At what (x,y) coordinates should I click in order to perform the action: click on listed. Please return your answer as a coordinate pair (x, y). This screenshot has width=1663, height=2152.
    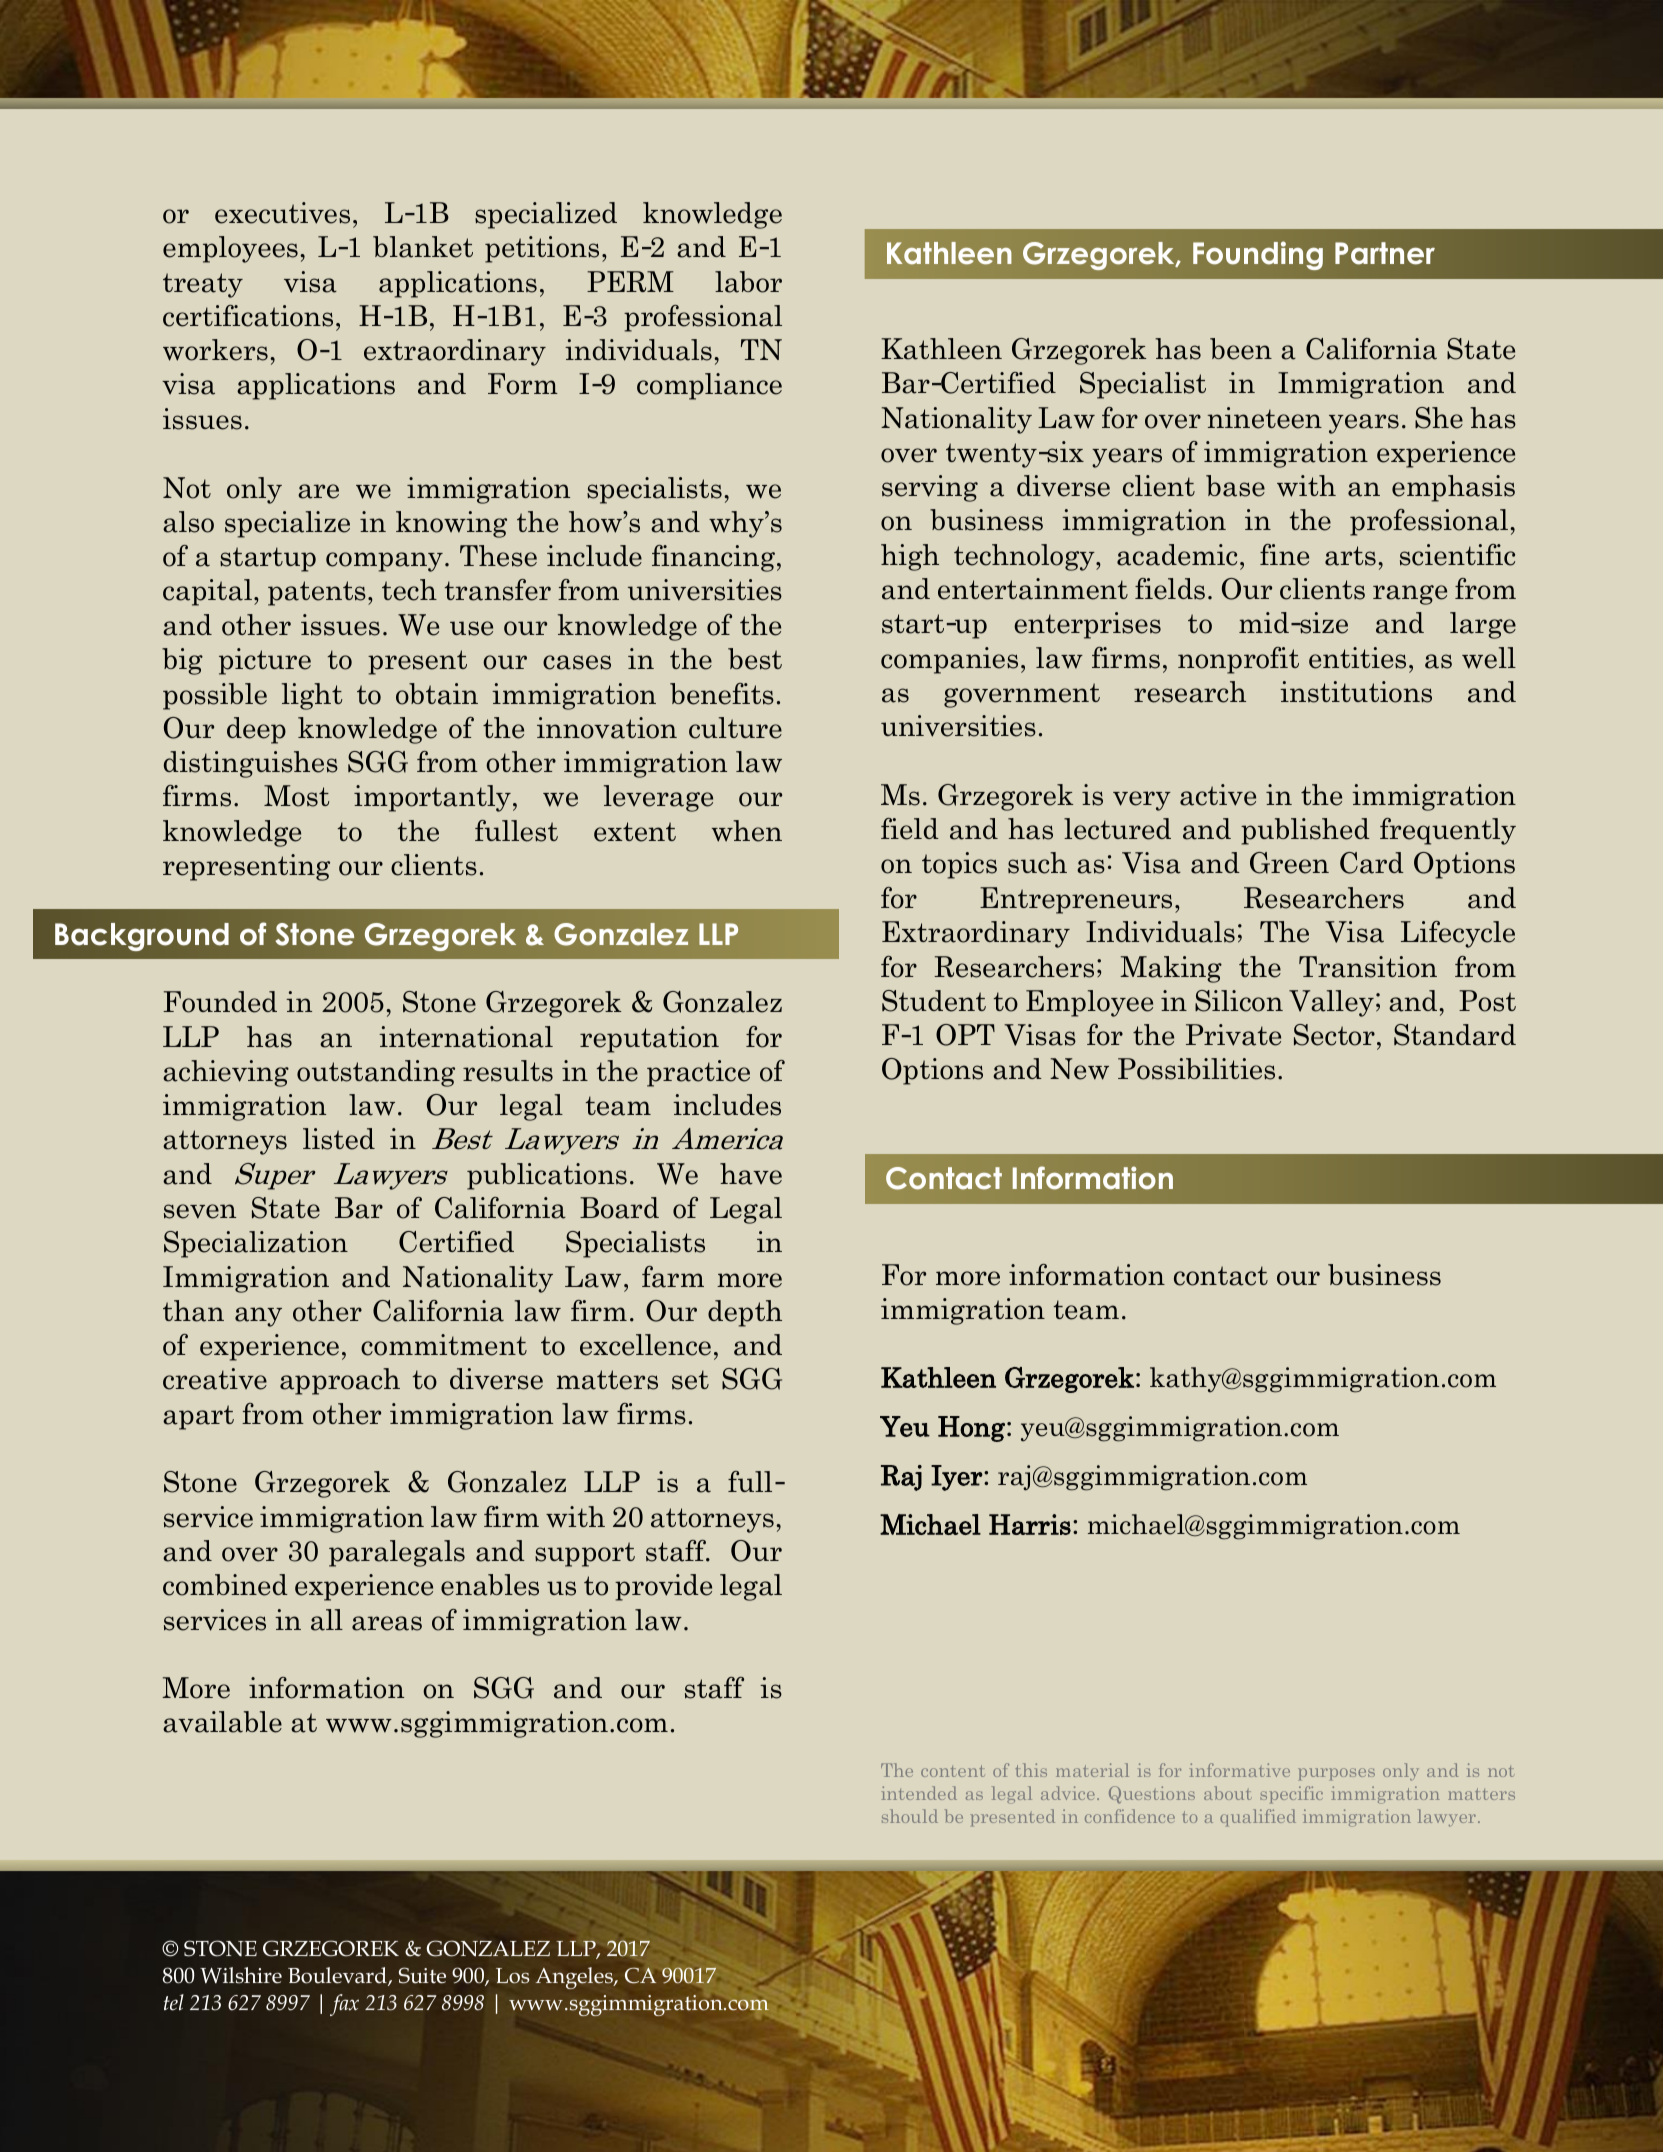
    Looking at the image, I should click on (339, 1139).
